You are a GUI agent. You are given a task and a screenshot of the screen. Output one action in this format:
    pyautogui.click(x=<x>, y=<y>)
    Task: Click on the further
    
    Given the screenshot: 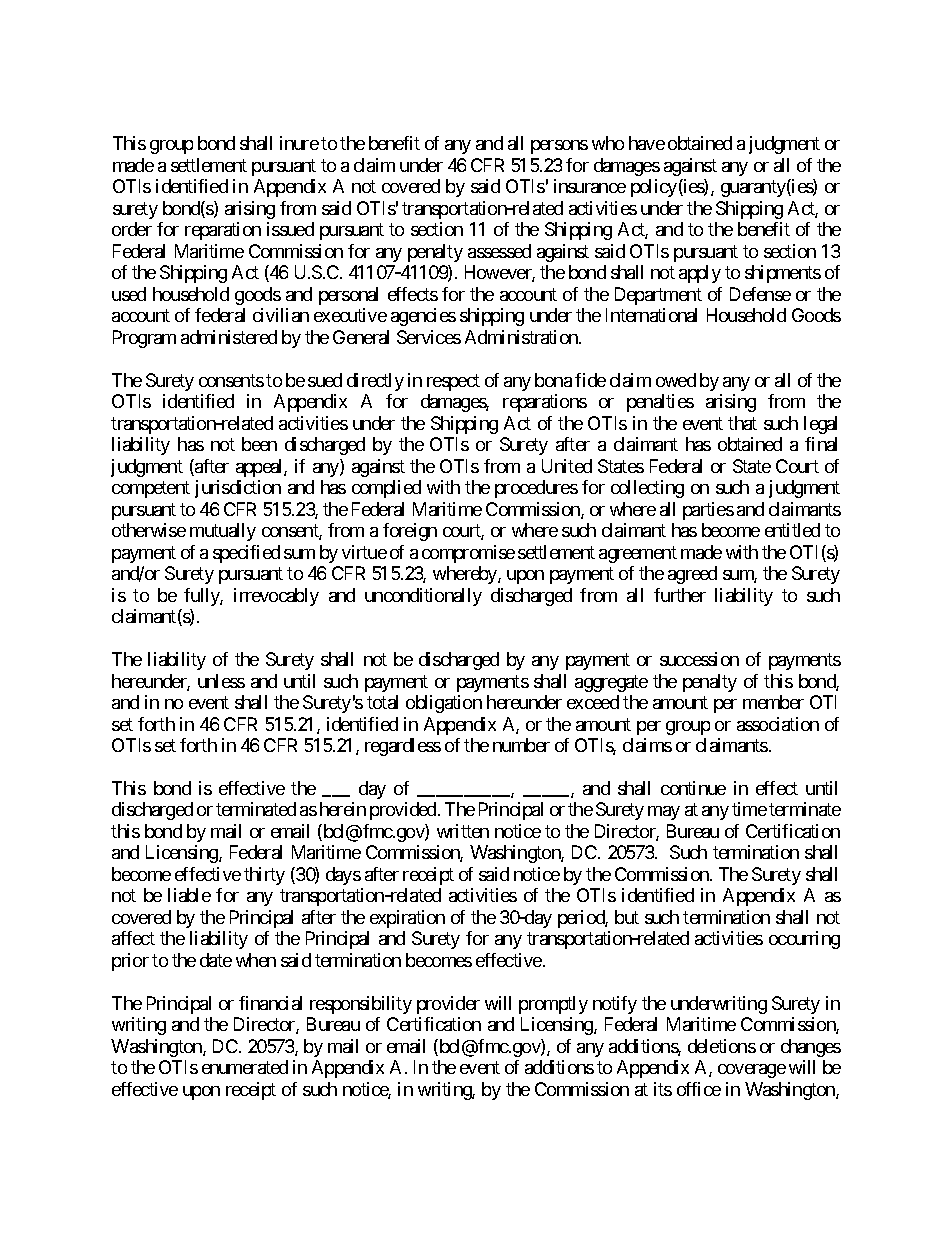 What is the action you would take?
    pyautogui.click(x=680, y=595)
